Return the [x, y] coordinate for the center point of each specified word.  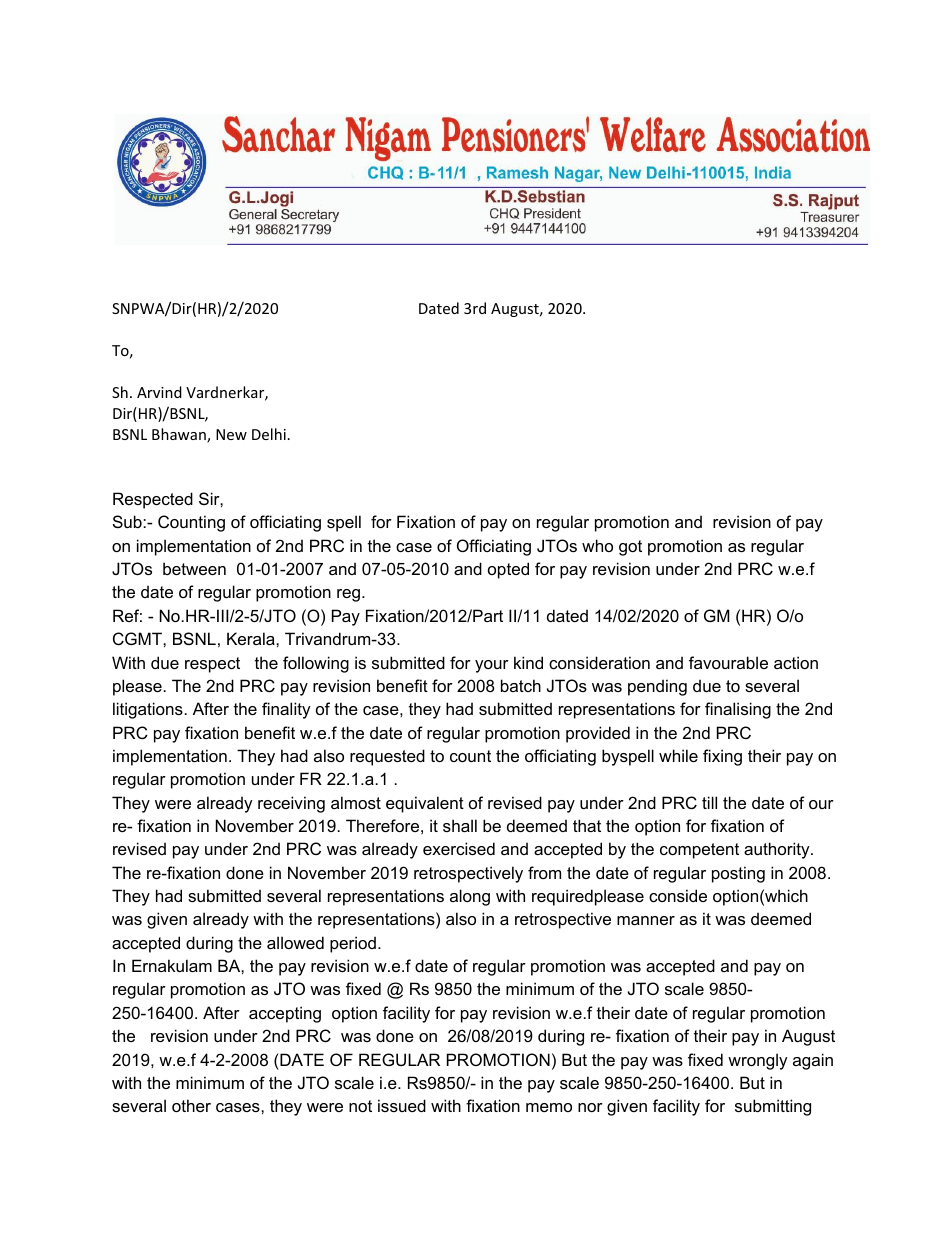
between [194, 568]
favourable [728, 662]
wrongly [758, 1061]
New [231, 434]
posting [738, 874]
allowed [295, 942]
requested [387, 757]
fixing [722, 757]
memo [549, 1107]
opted [508, 570]
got [630, 548]
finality [286, 710]
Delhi [269, 434]
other [191, 1105]
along [470, 897]
